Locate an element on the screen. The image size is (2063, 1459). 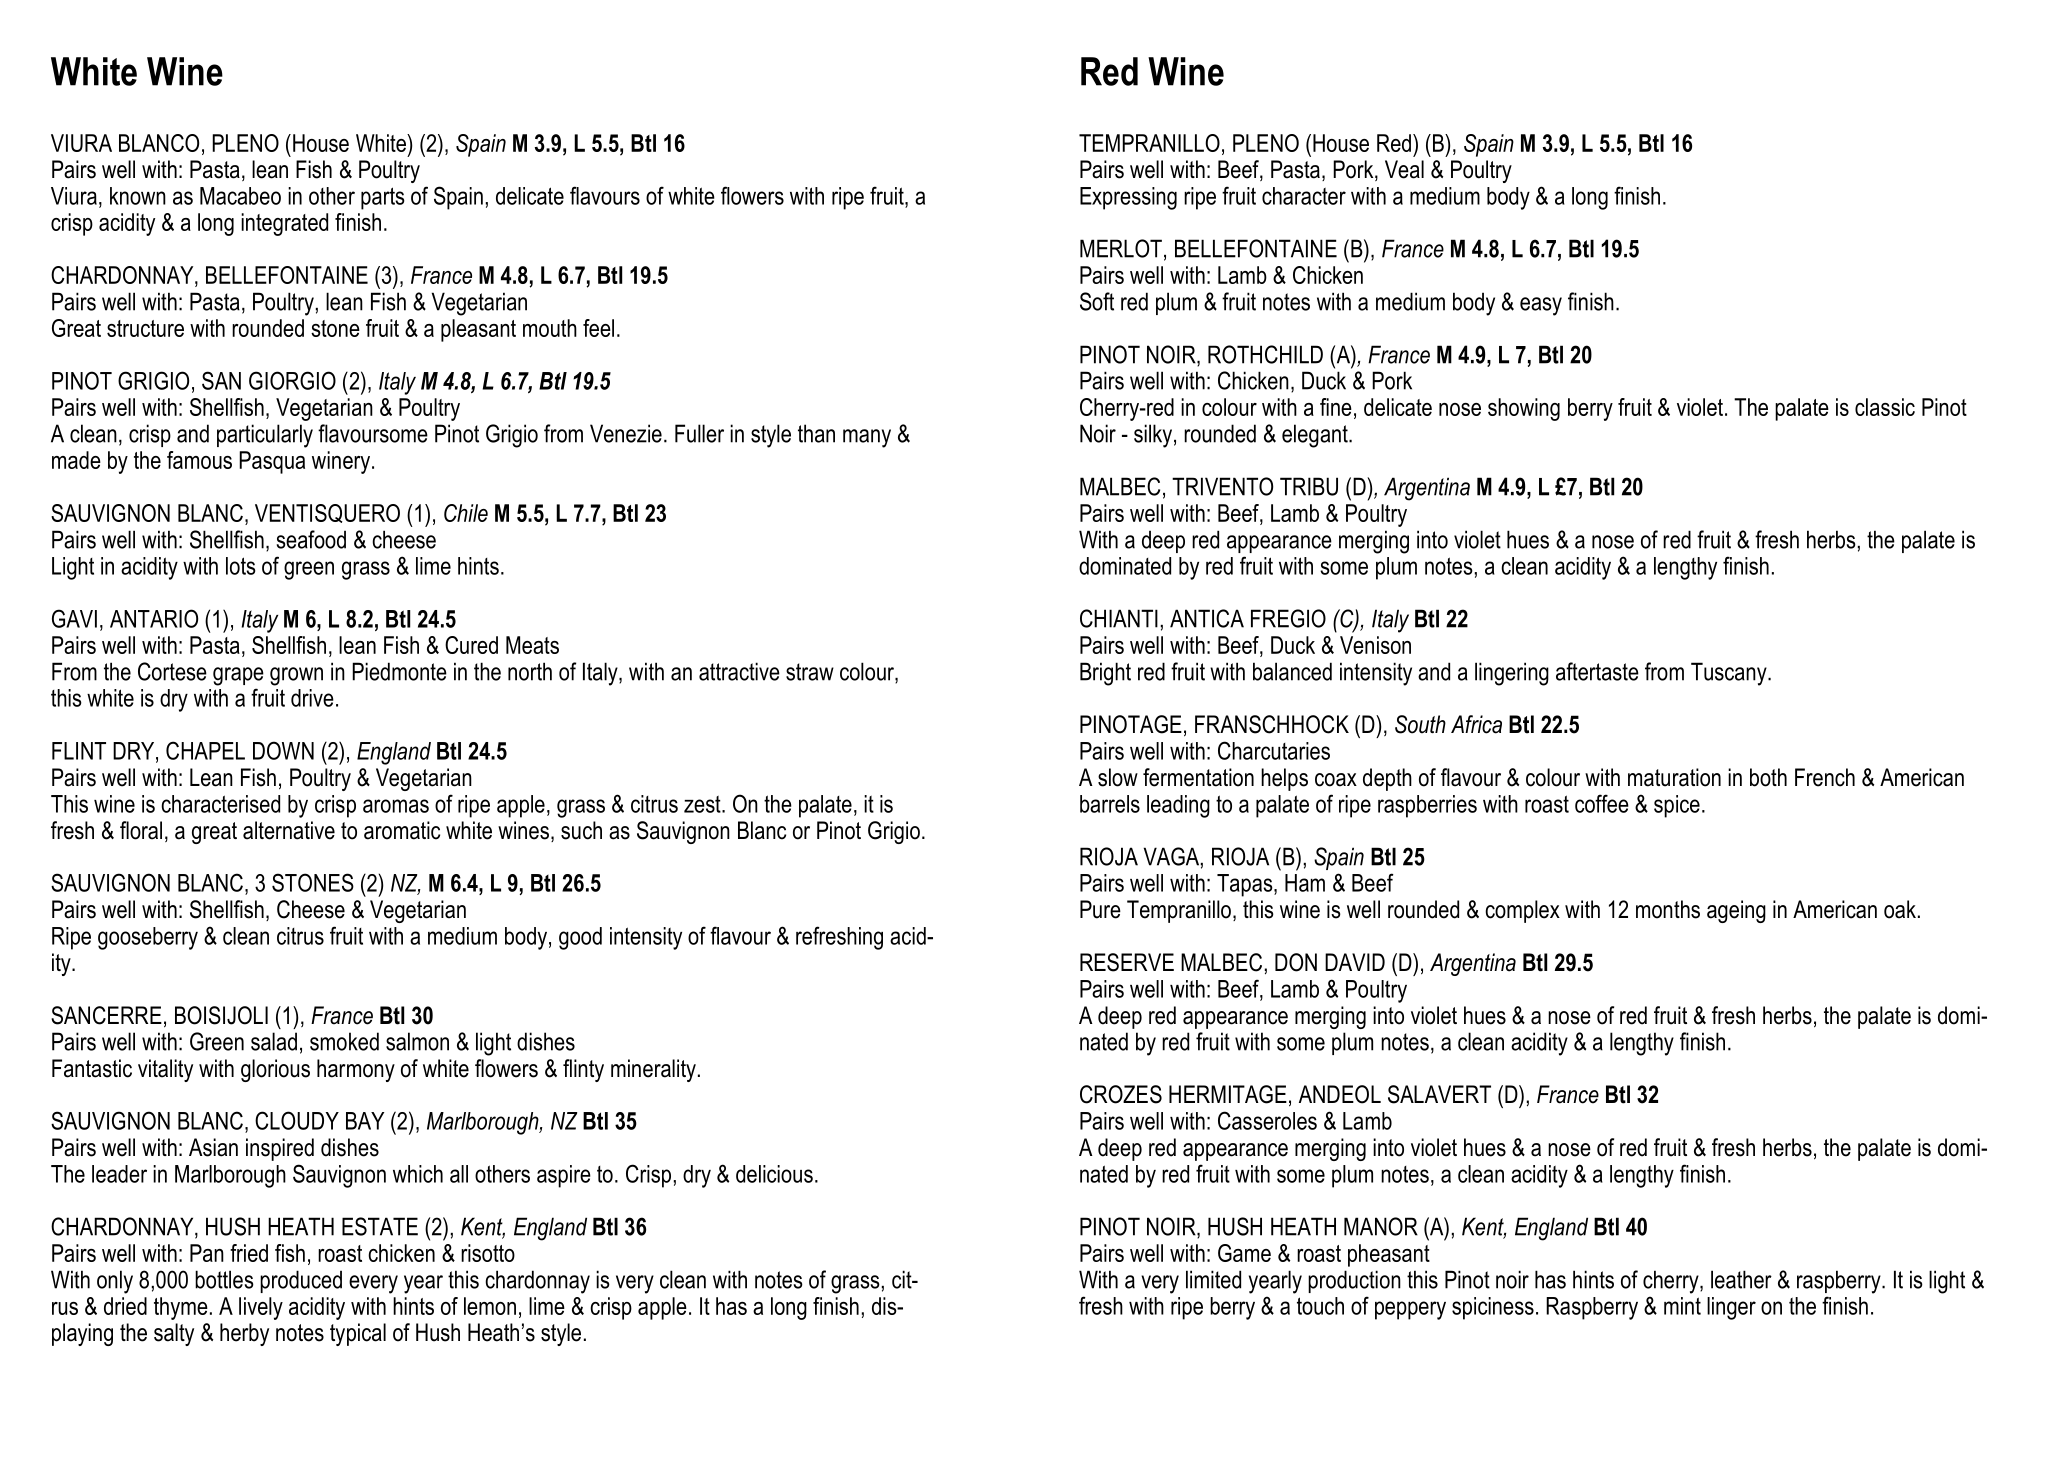
Casseroles is located at coordinates (1267, 1120).
